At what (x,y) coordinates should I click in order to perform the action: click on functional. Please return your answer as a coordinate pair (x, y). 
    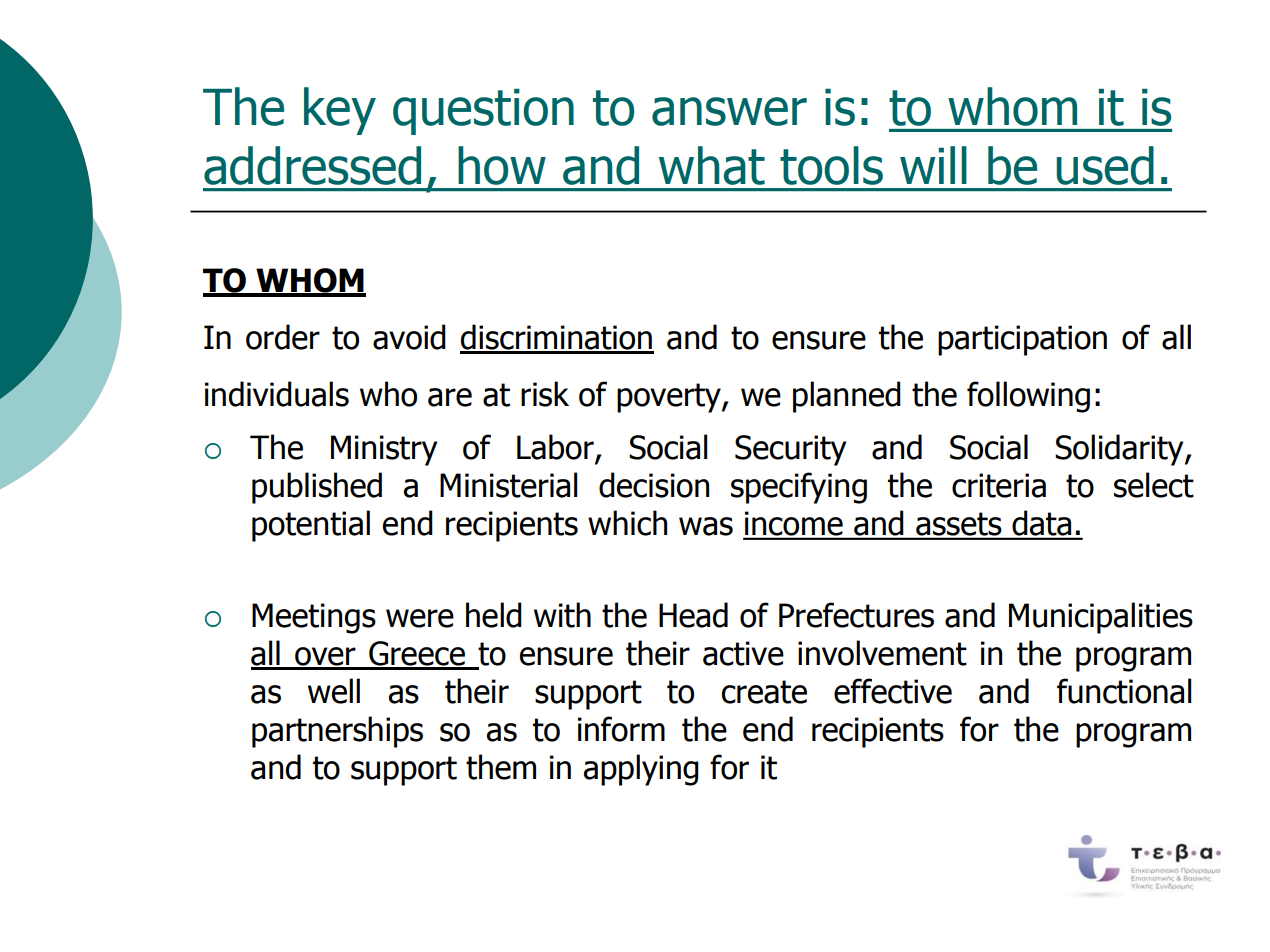
    Looking at the image, I should click on (1124, 691).
